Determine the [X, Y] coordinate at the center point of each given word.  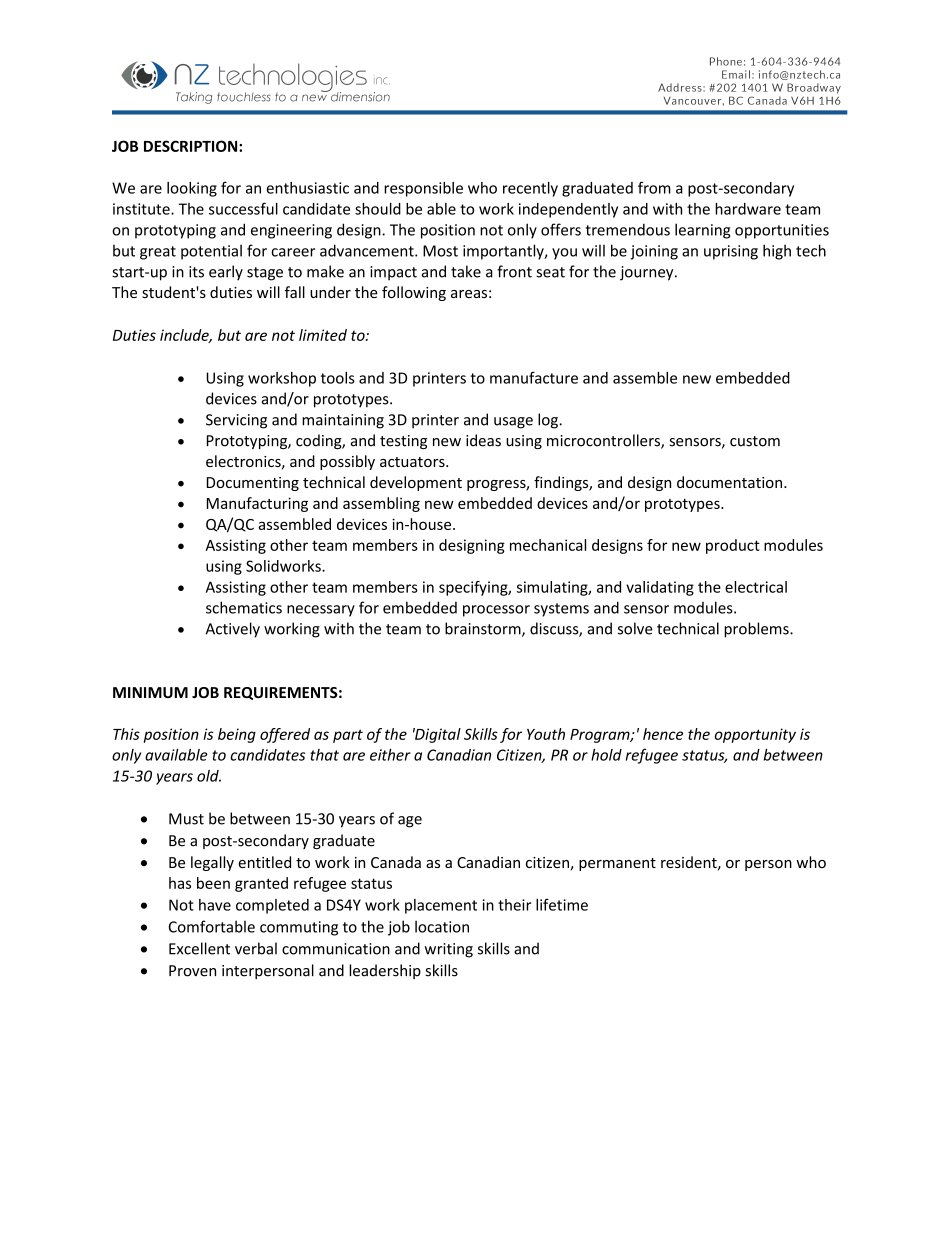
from [654, 187]
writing [449, 950]
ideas [483, 440]
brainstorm [484, 629]
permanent [617, 864]
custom [755, 441]
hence [663, 734]
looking [192, 189]
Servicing [236, 421]
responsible [423, 189]
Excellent [199, 948]
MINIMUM [150, 692]
